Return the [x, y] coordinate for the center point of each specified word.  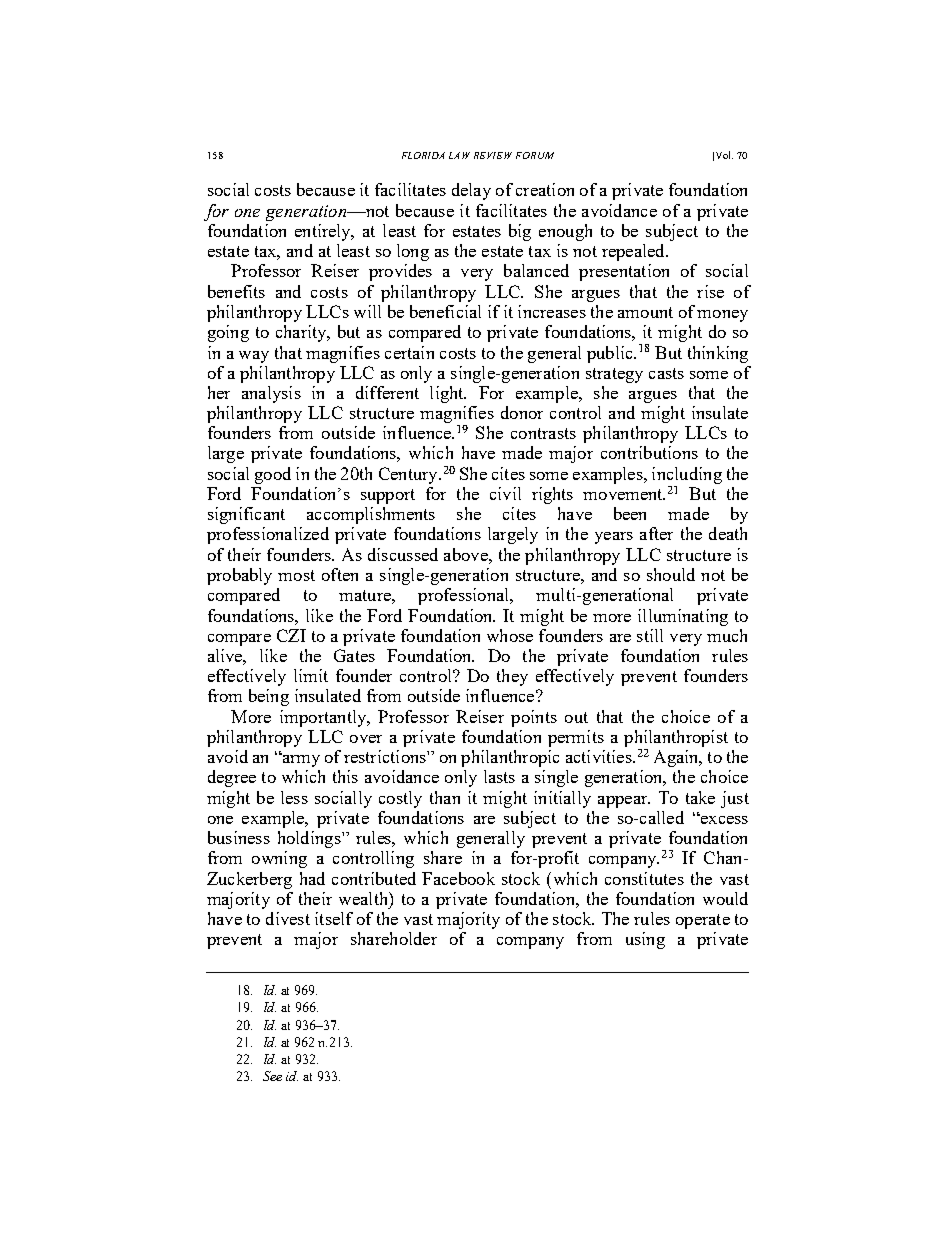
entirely [324, 232]
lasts [499, 776]
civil [505, 493]
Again [677, 758]
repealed [634, 252]
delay [471, 191]
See [272, 1076]
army [300, 760]
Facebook [458, 878]
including [687, 475]
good [273, 475]
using [645, 940]
